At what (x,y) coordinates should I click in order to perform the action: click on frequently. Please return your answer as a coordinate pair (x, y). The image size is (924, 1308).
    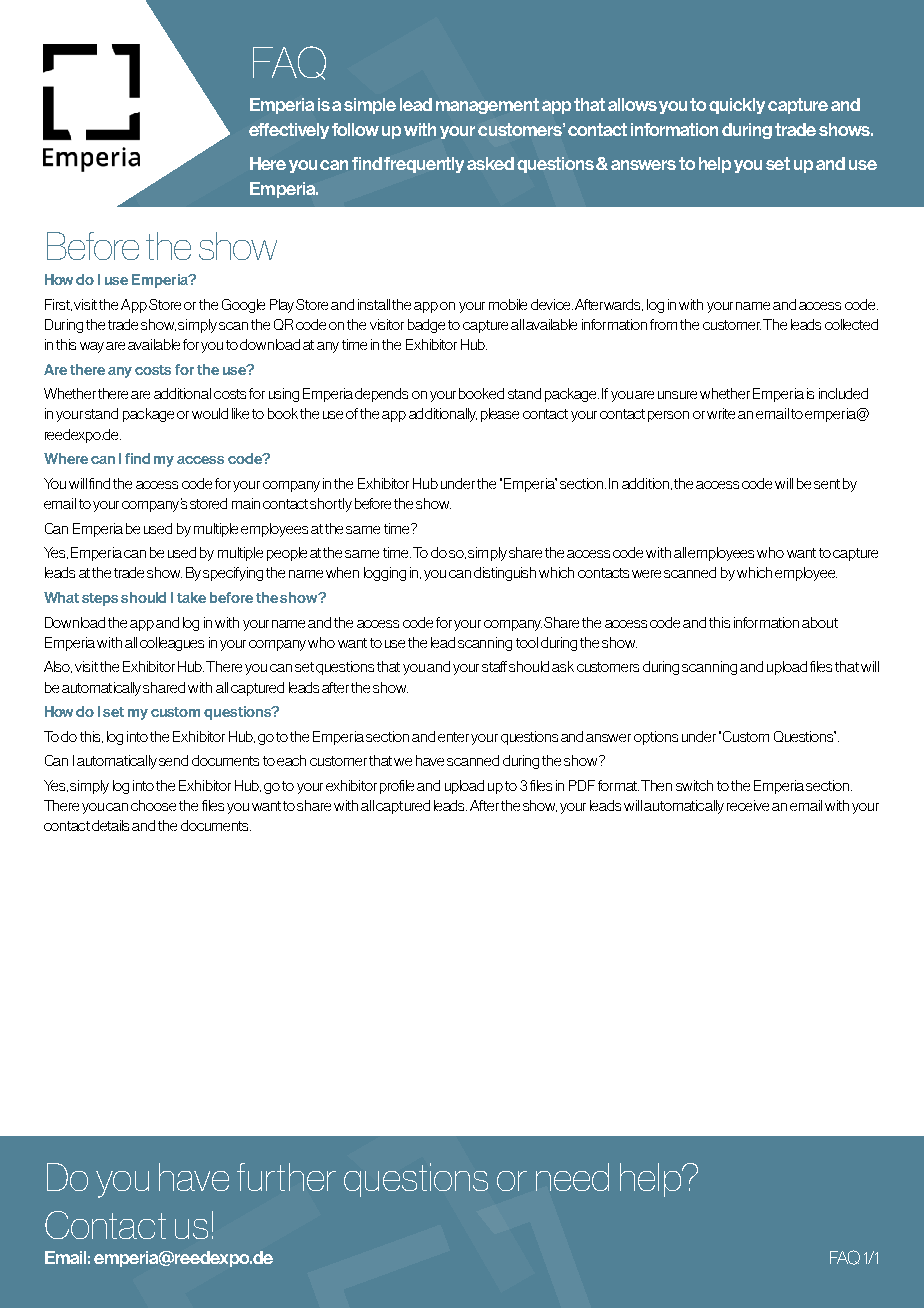
    Looking at the image, I should click on (424, 165).
